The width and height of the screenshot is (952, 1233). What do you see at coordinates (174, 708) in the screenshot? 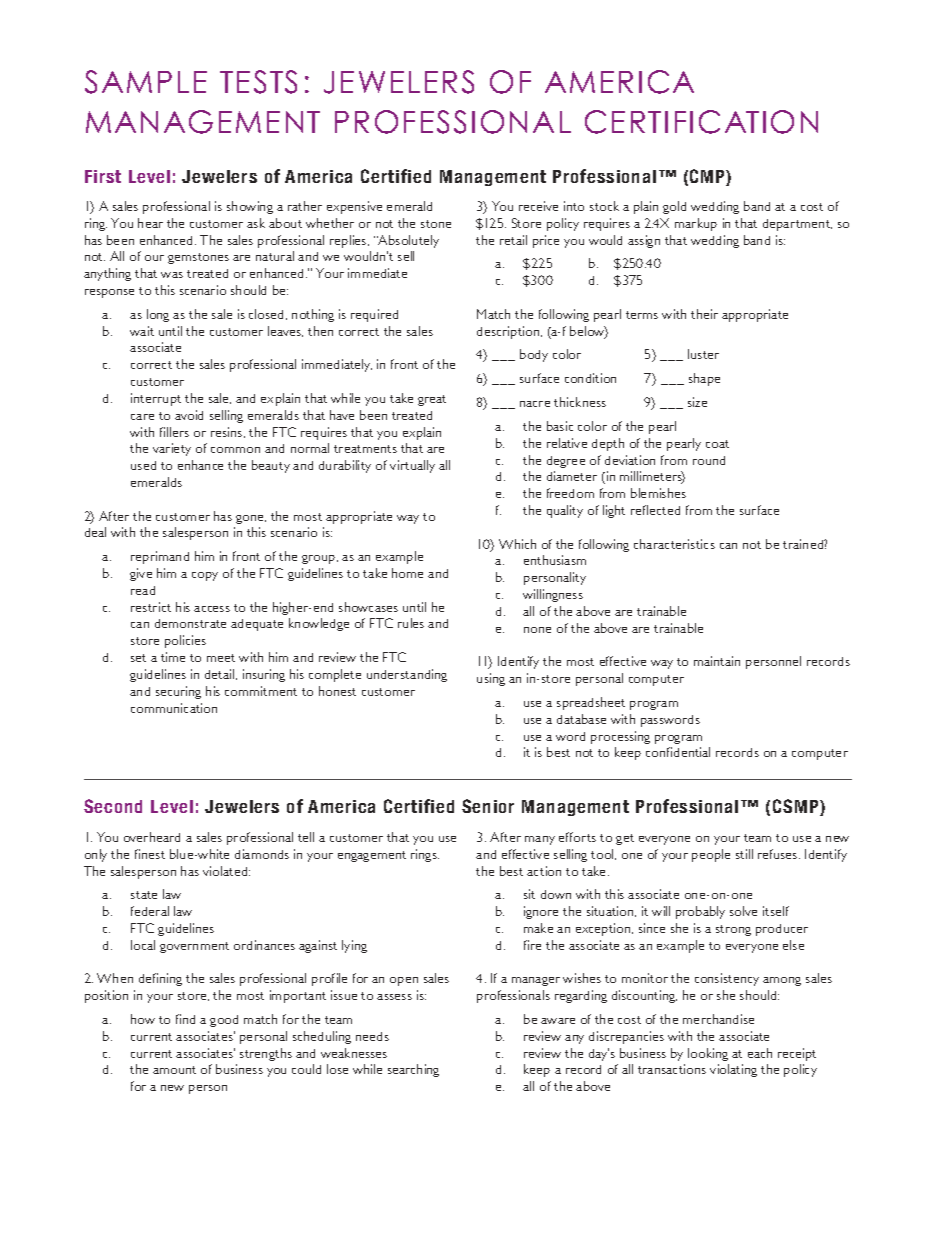
I see `communication` at bounding box center [174, 708].
